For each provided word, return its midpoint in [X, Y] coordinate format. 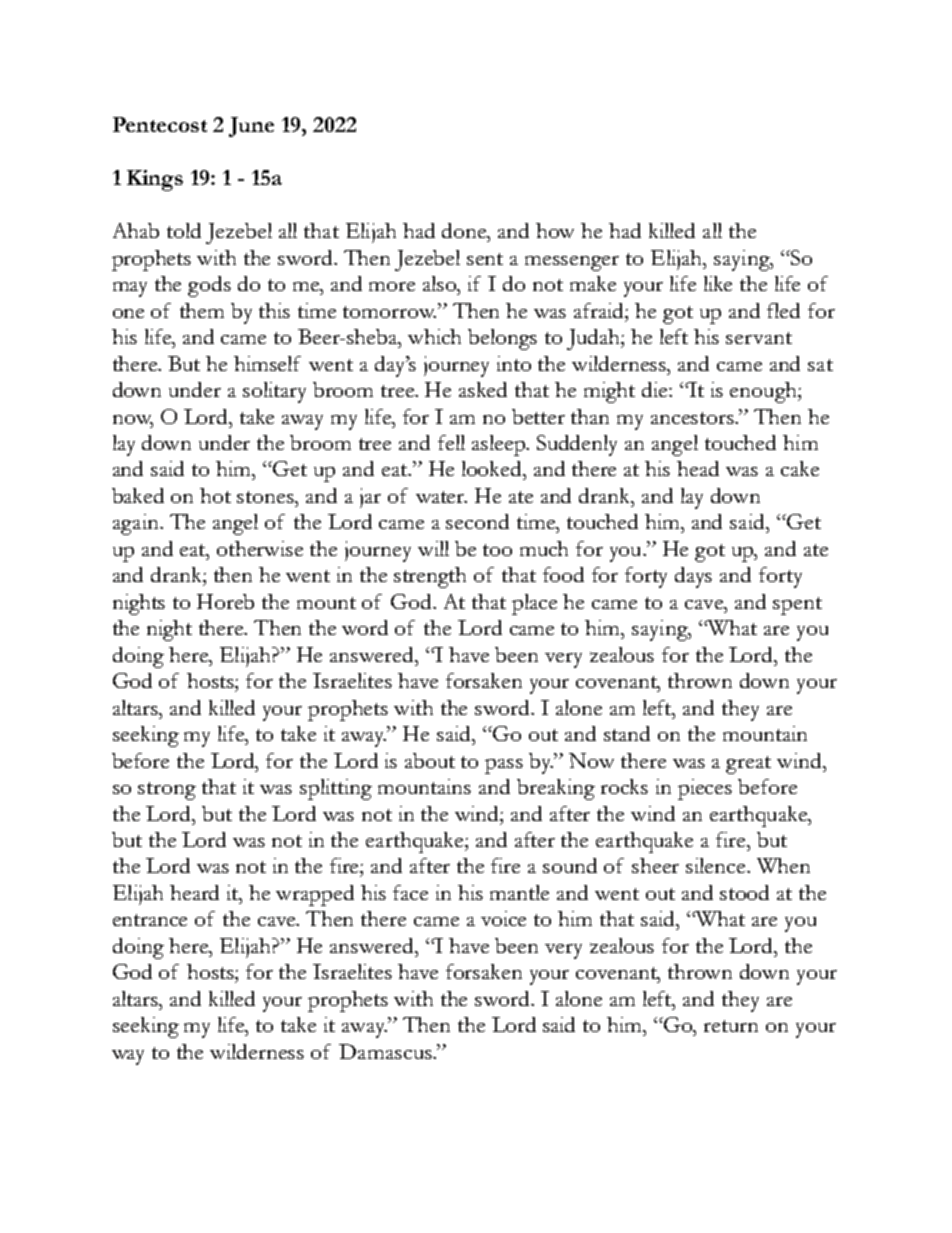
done [465, 230]
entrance [150, 920]
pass [504, 766]
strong [167, 791]
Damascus [386, 1051]
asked [483, 389]
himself [267, 363]
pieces [705, 789]
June [251, 127]
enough [764, 392]
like [718, 283]
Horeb [225, 601]
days [693, 577]
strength [430, 577]
